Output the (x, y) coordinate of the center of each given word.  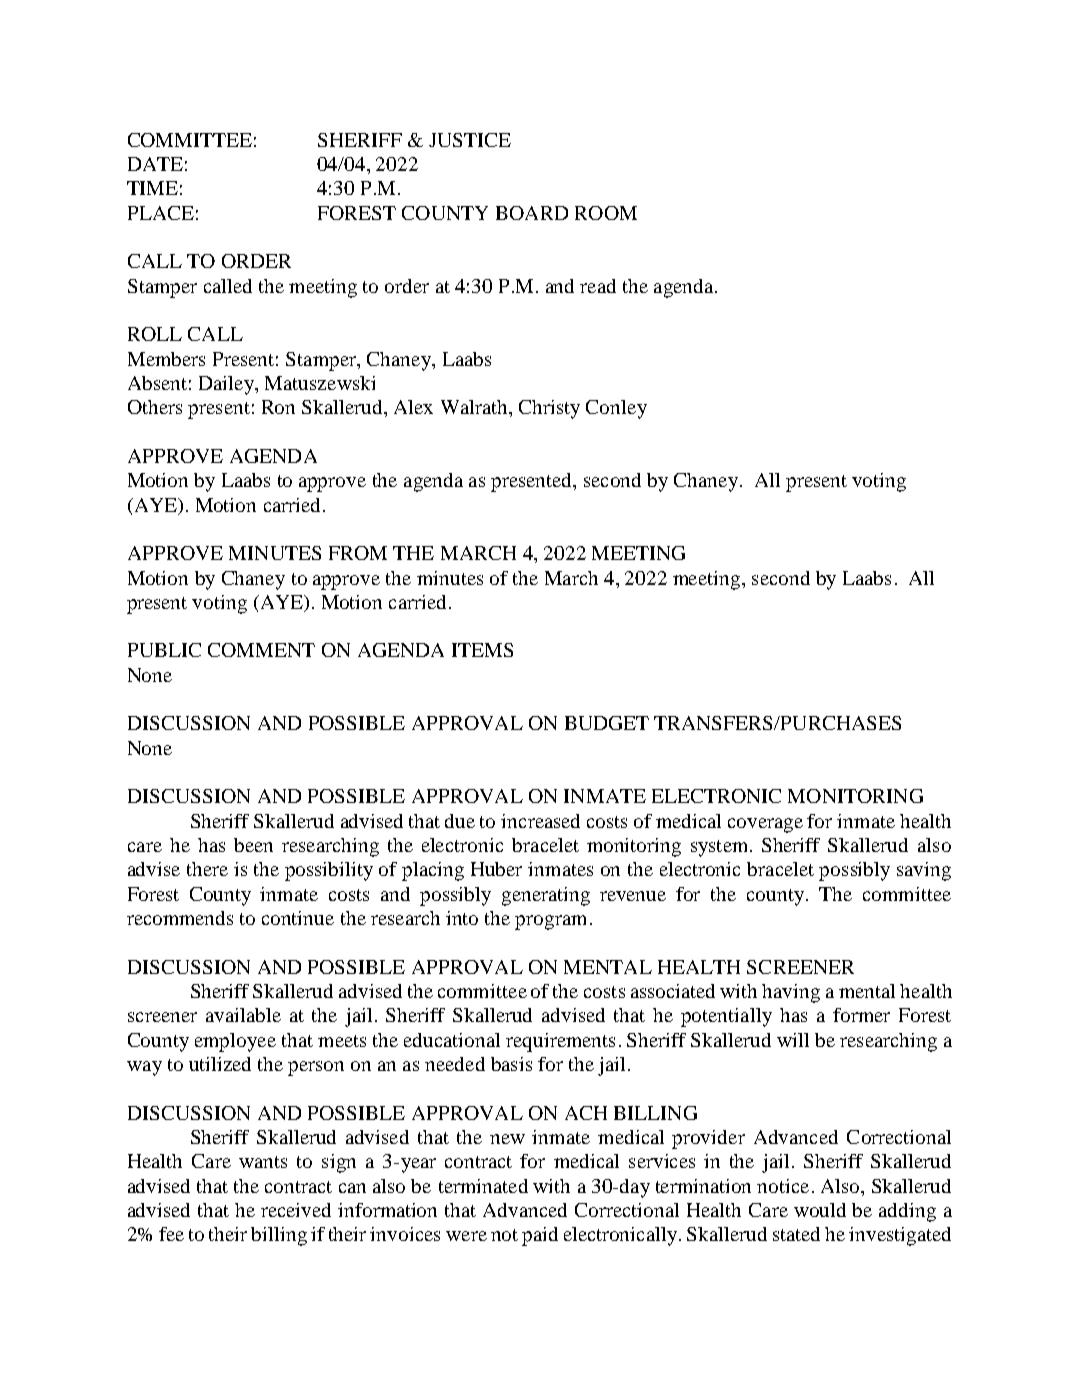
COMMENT (261, 650)
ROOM (606, 213)
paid (540, 1236)
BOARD (532, 213)
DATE (155, 164)
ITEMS (482, 650)
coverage (765, 825)
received (296, 1210)
